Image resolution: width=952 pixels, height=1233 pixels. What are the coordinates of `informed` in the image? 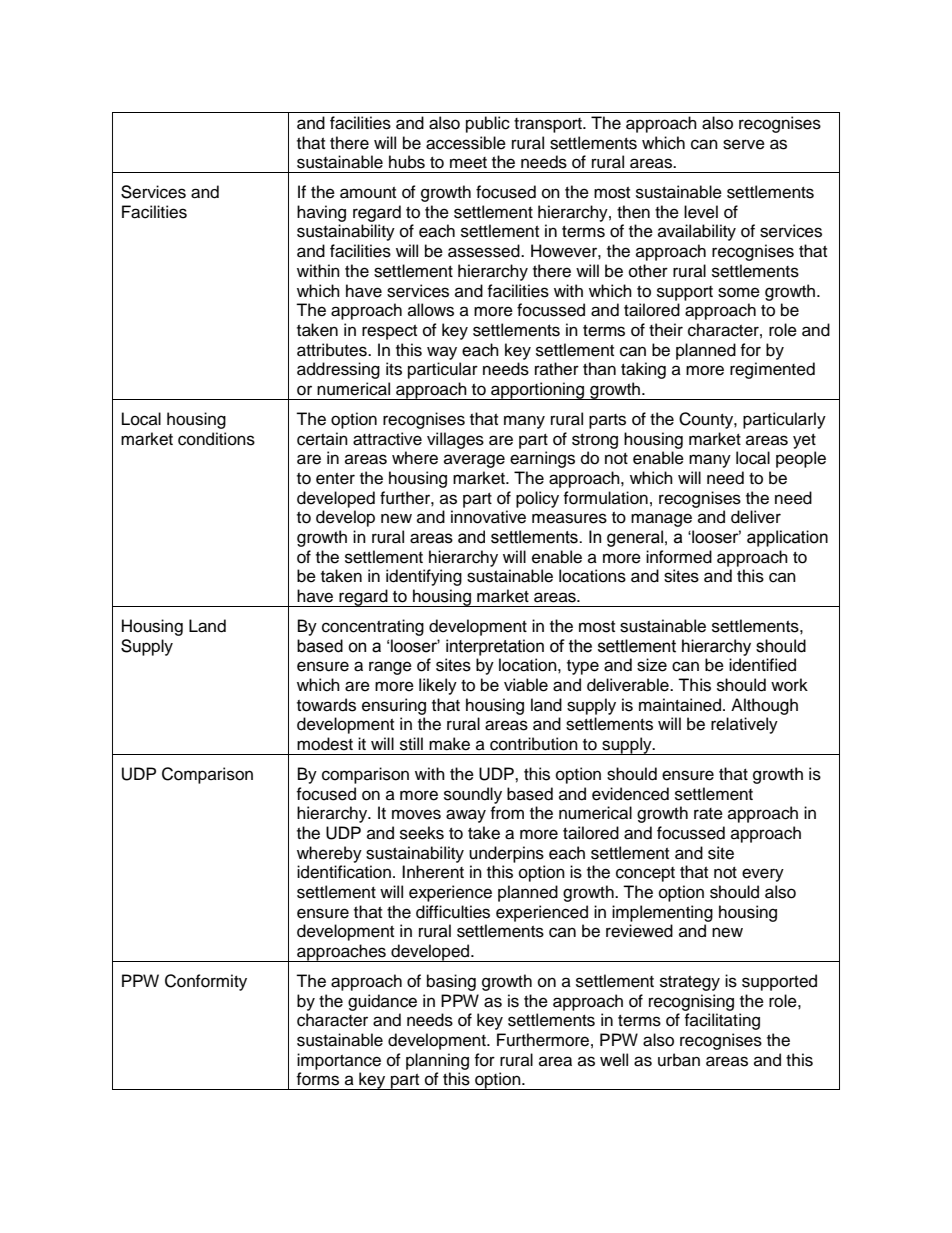 It's located at (679, 557).
